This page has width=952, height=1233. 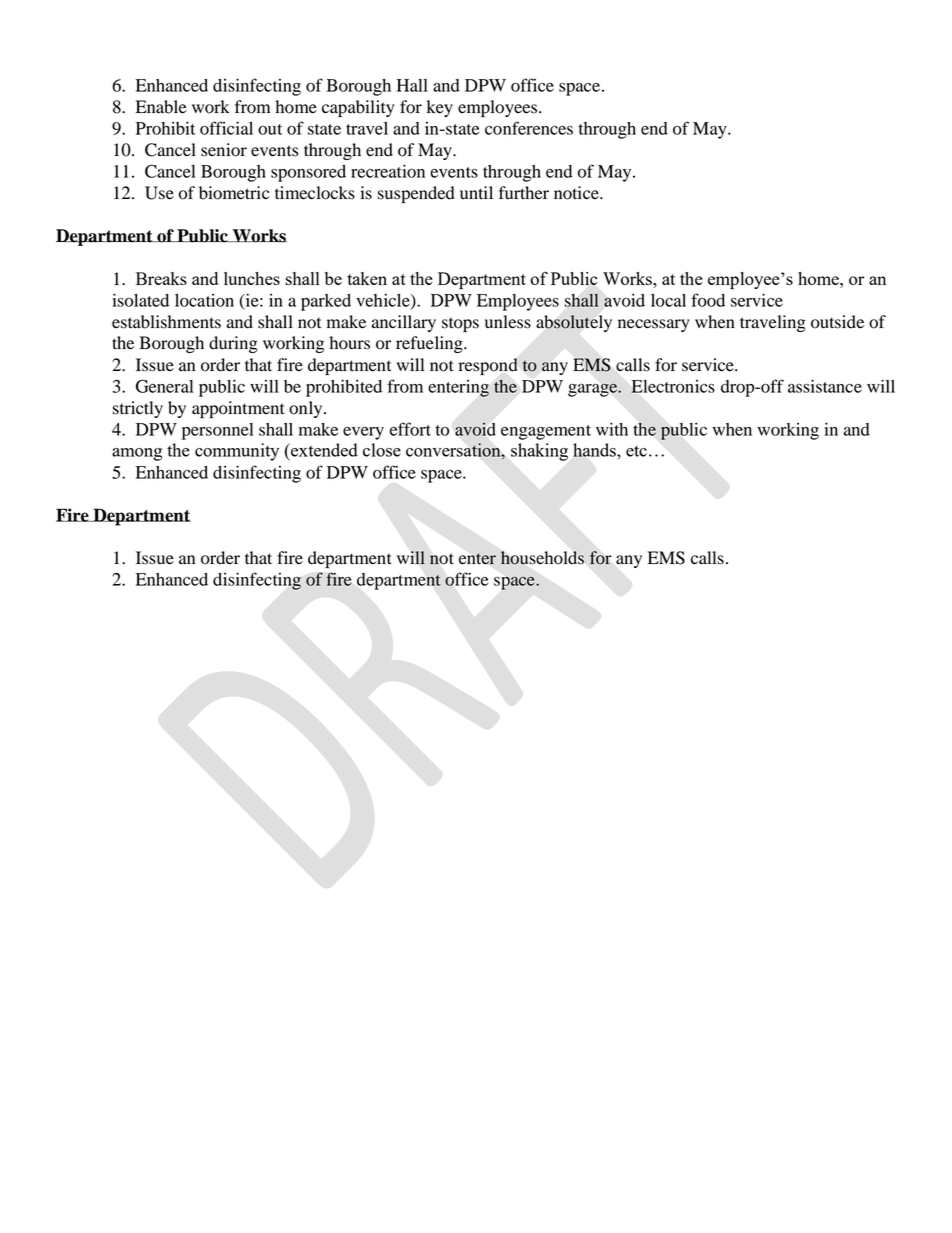 I want to click on official, so click(x=226, y=128).
